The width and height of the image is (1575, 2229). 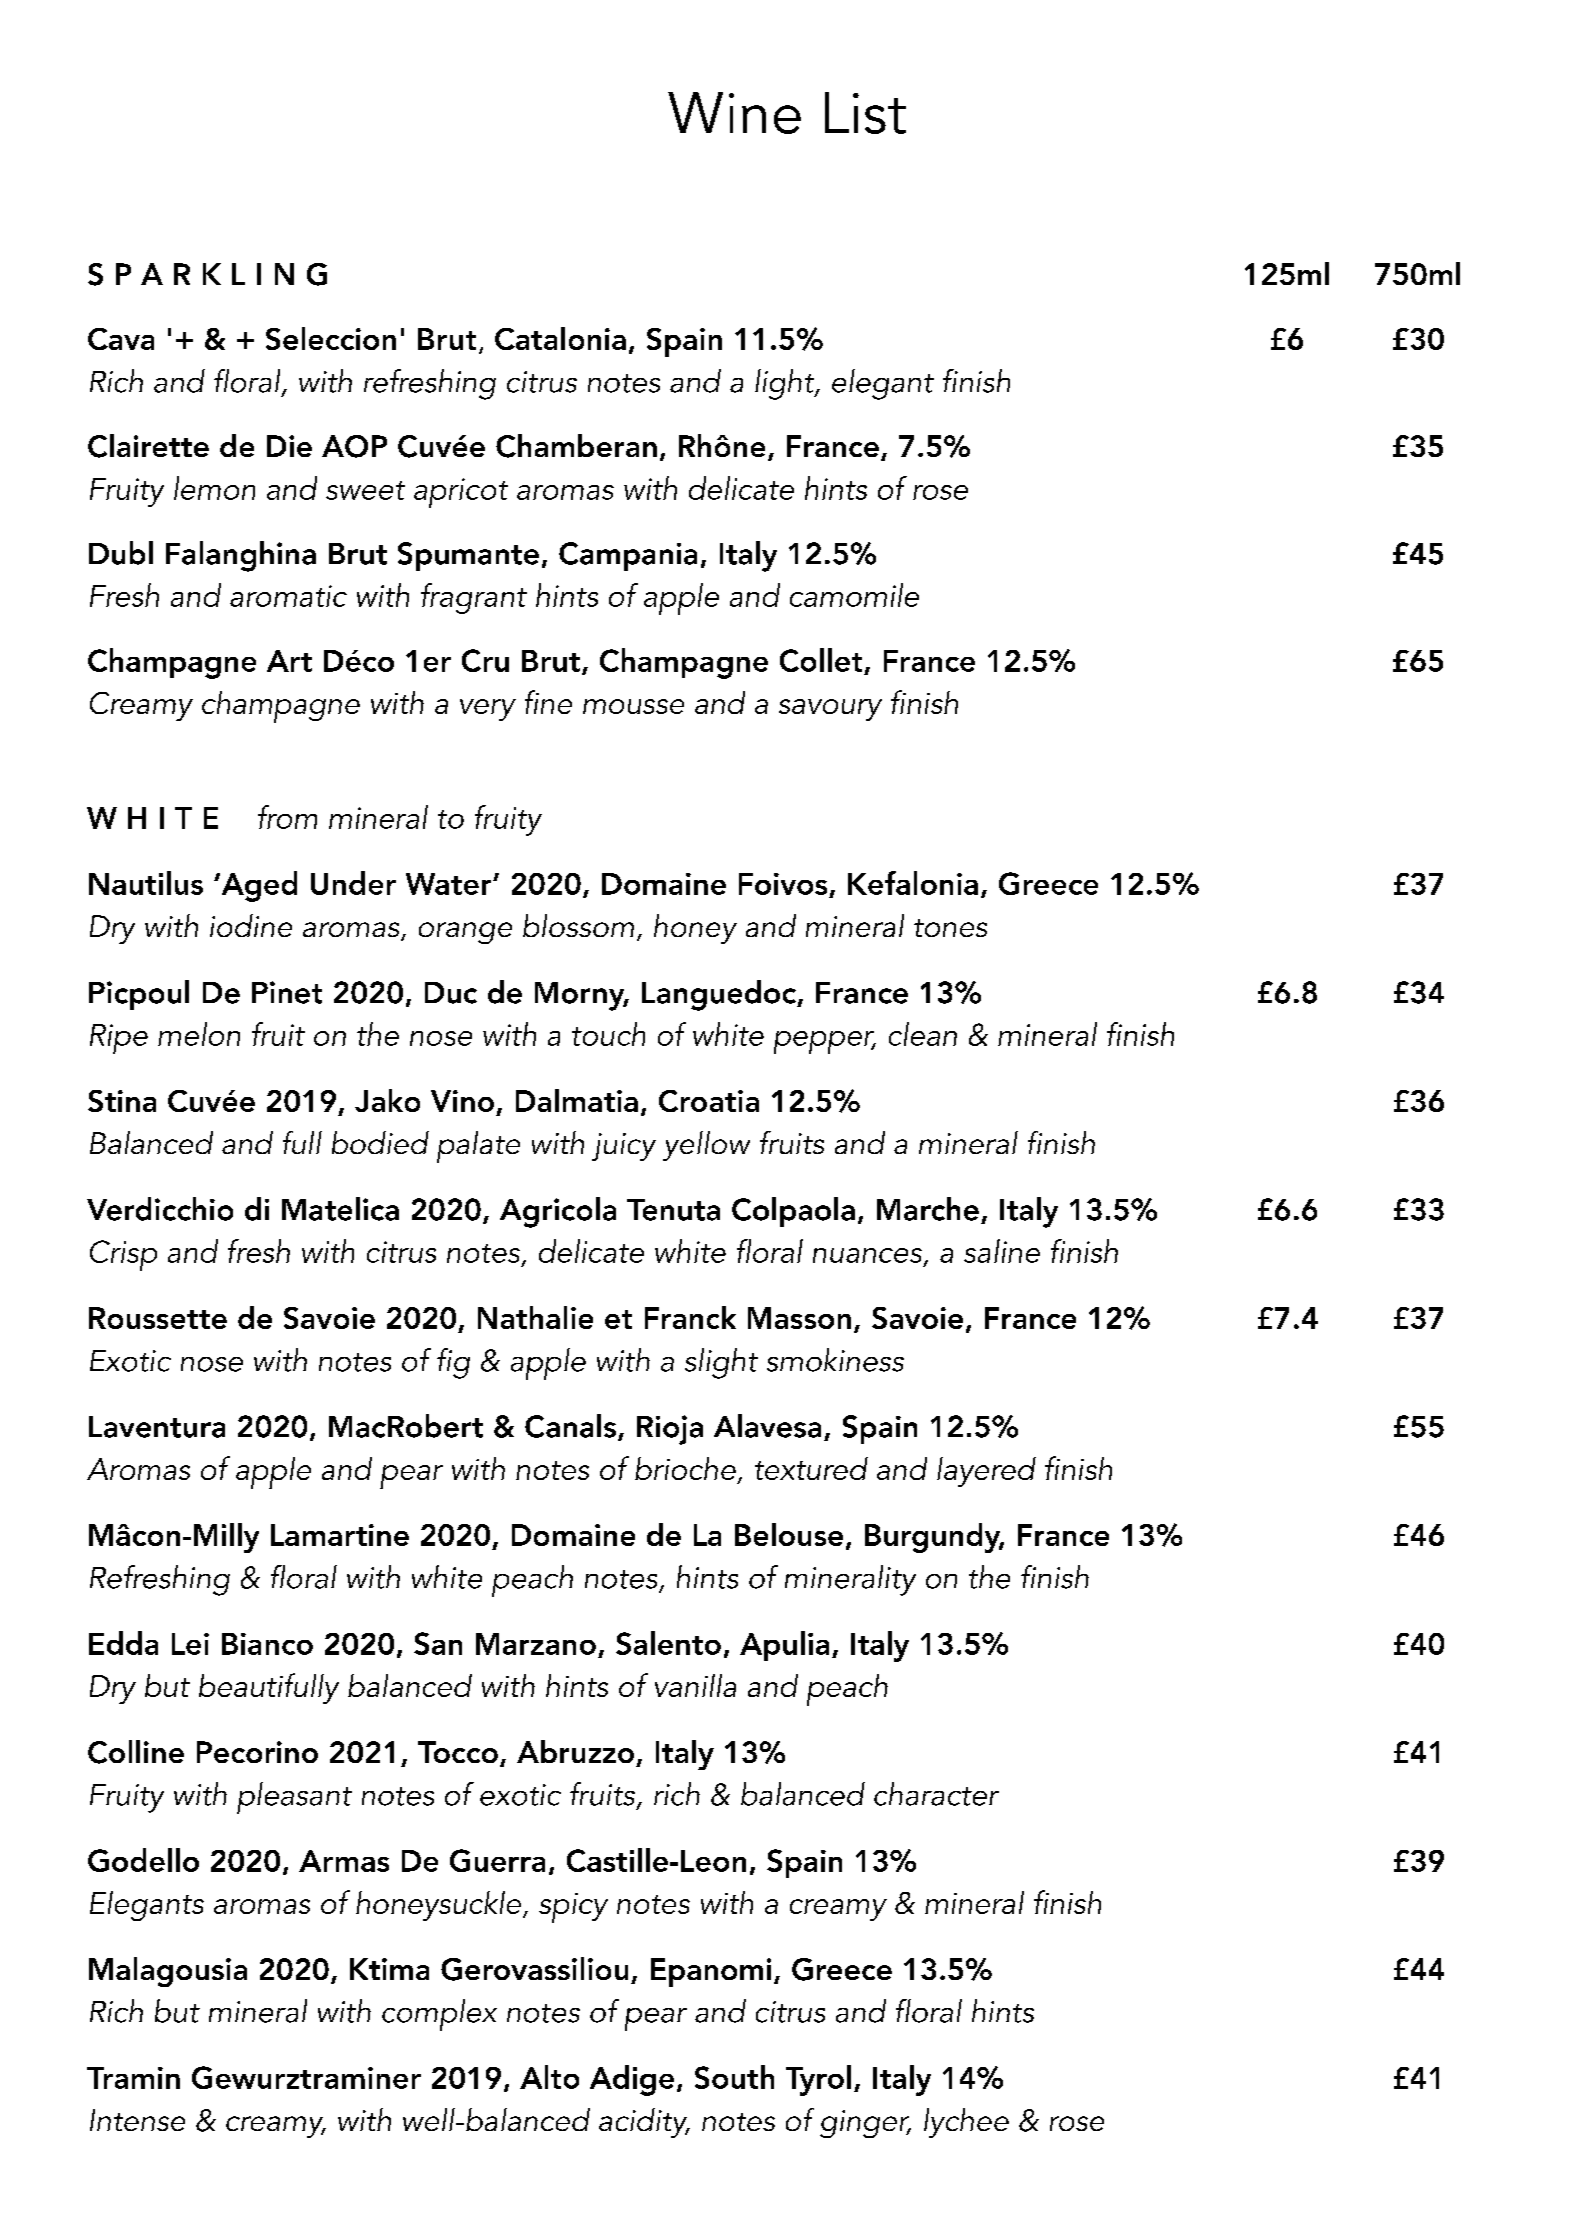 What do you see at coordinates (251, 925) in the image?
I see `iodine` at bounding box center [251, 925].
